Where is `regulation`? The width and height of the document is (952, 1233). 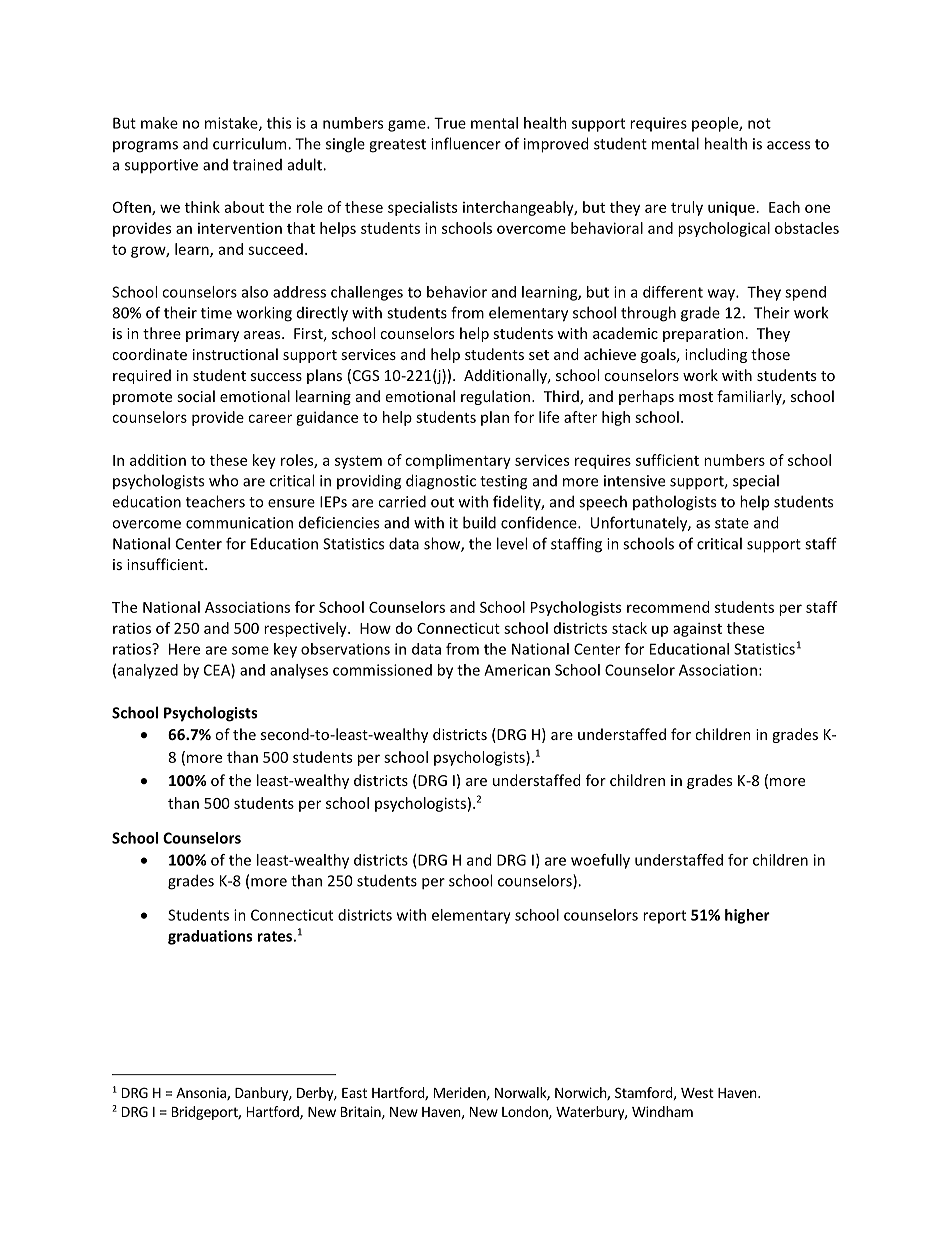
regulation is located at coordinates (497, 397).
